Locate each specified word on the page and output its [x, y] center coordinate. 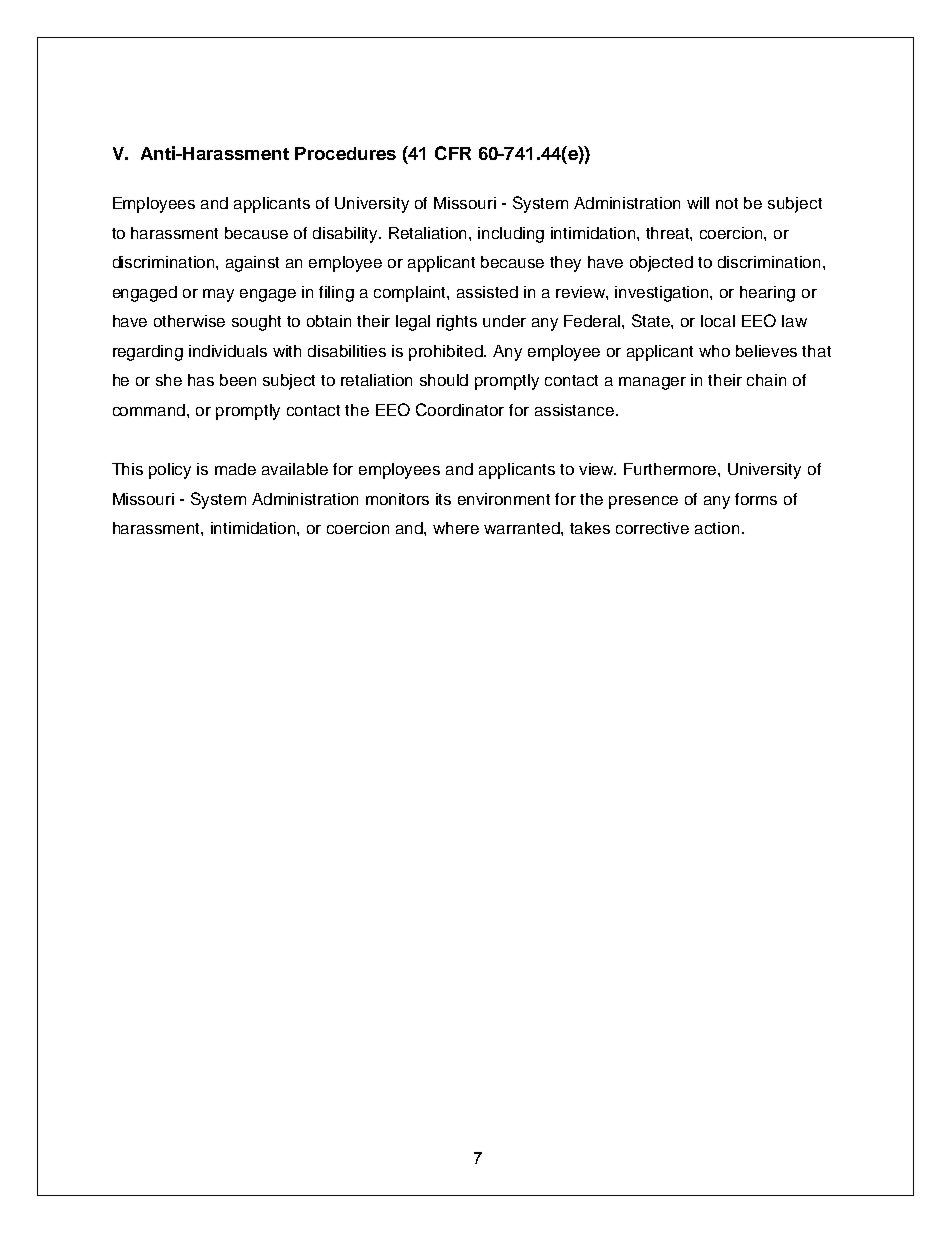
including [511, 235]
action [717, 528]
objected [661, 264]
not [727, 203]
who [714, 351]
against [252, 264]
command [150, 410]
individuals [228, 351]
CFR [453, 153]
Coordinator [460, 409]
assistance [576, 410]
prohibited [447, 353]
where [456, 528]
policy [170, 471]
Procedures [345, 153]
